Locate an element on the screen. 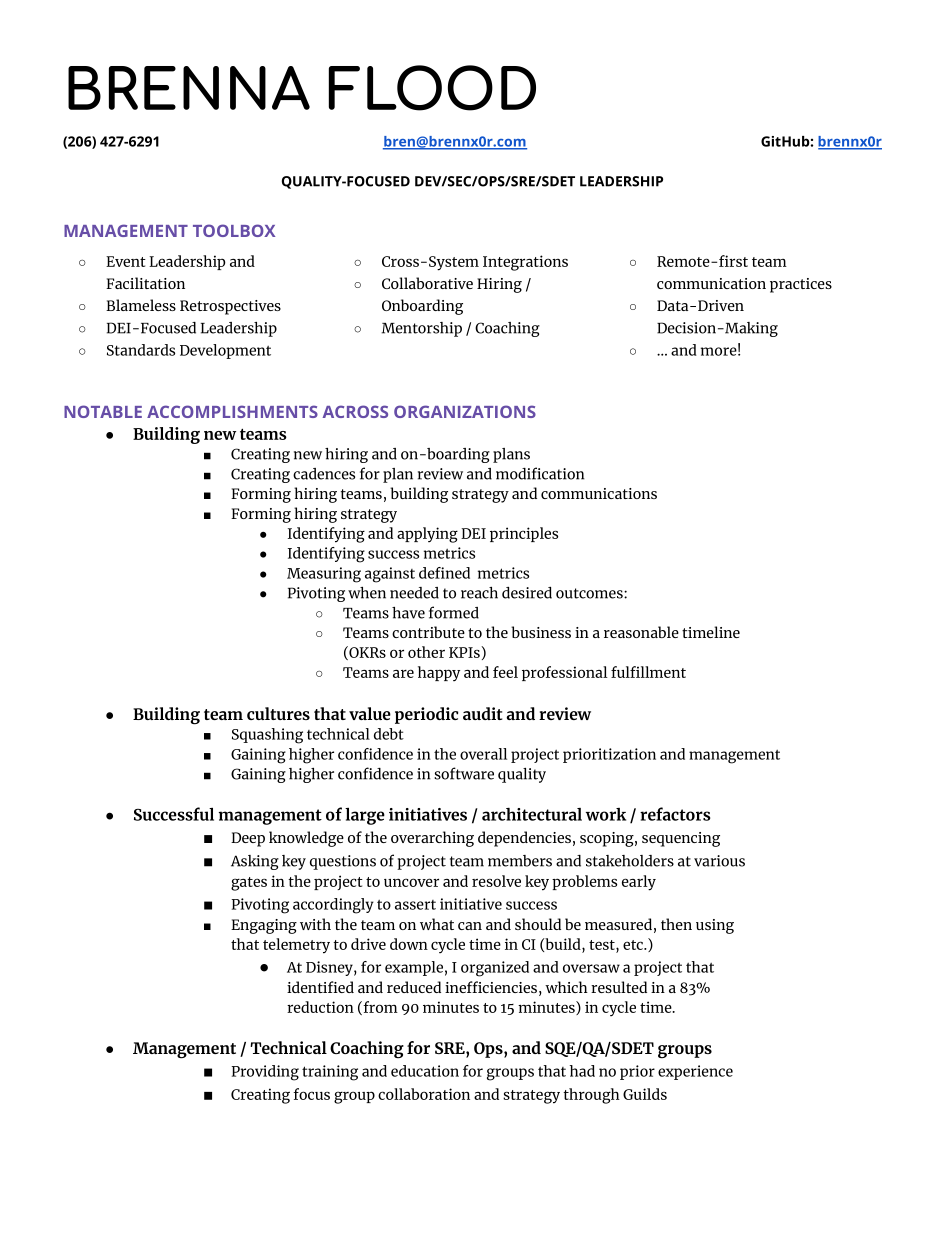 The height and width of the screenshot is (1233, 952). practices is located at coordinates (801, 285).
